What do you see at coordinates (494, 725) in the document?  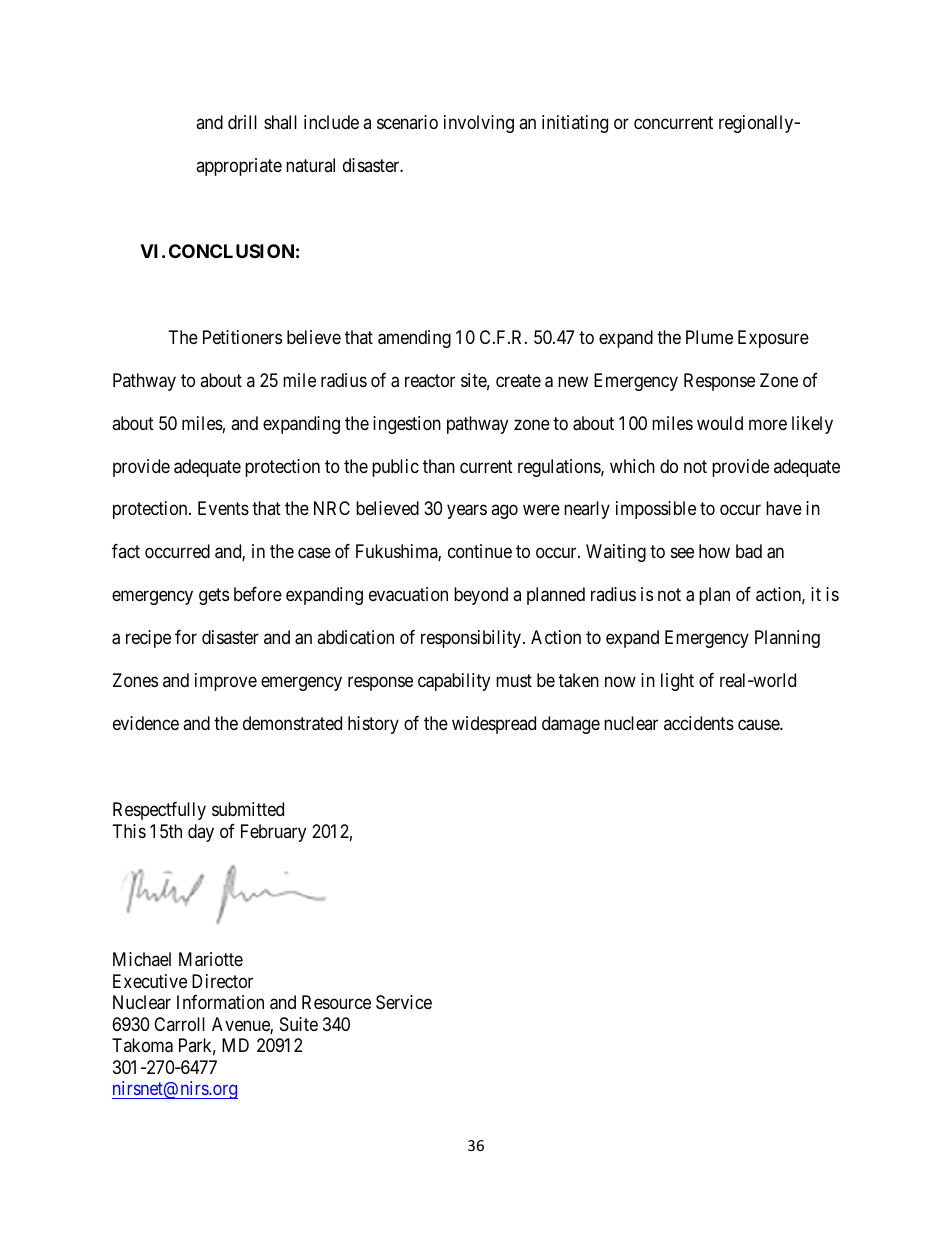 I see `widespread` at bounding box center [494, 725].
